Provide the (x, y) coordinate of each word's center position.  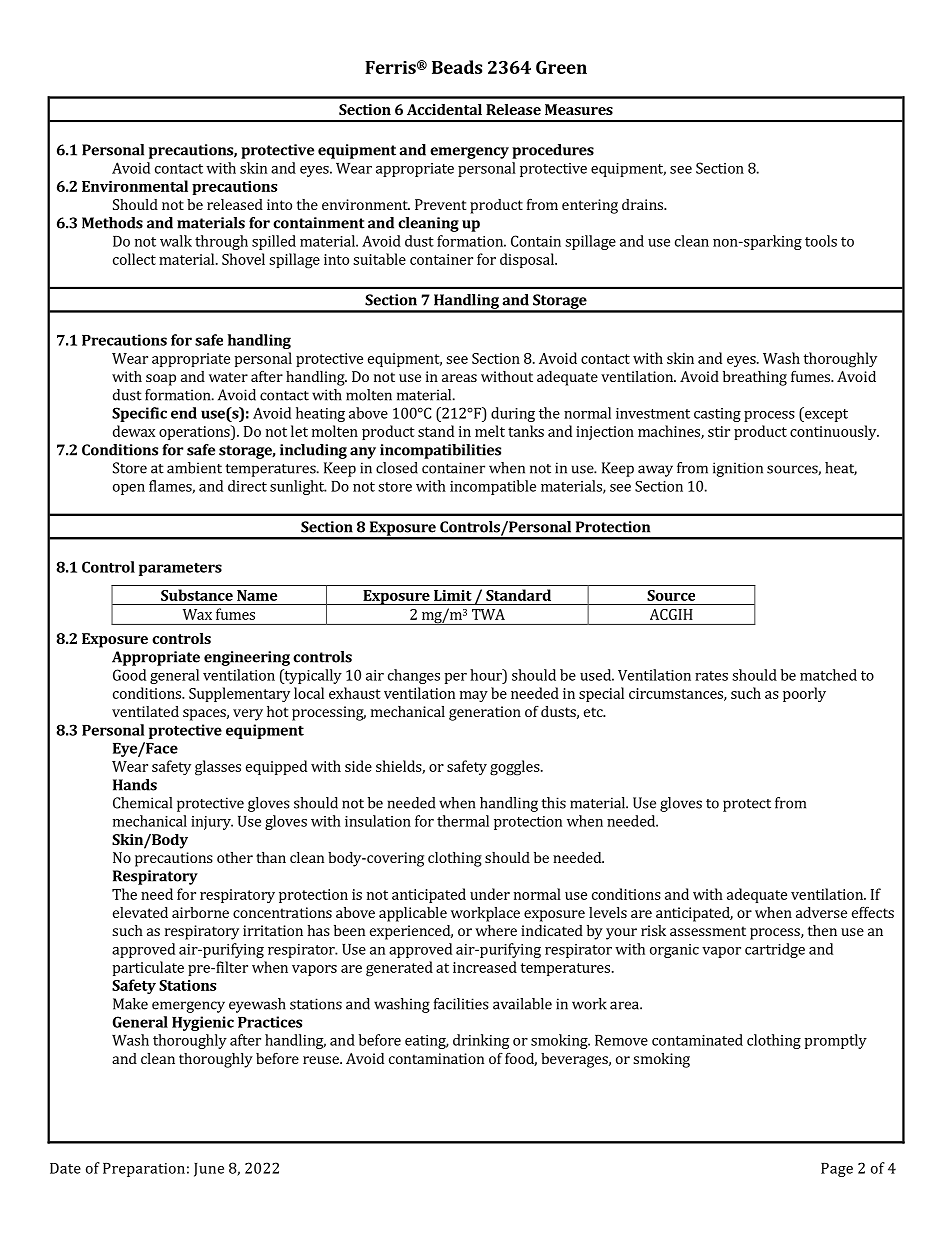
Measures (579, 109)
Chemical (142, 803)
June (209, 1170)
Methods (112, 223)
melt (490, 431)
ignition (738, 469)
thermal (463, 821)
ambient (194, 468)
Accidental (444, 109)
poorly (804, 694)
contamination (436, 1058)
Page (837, 1170)
